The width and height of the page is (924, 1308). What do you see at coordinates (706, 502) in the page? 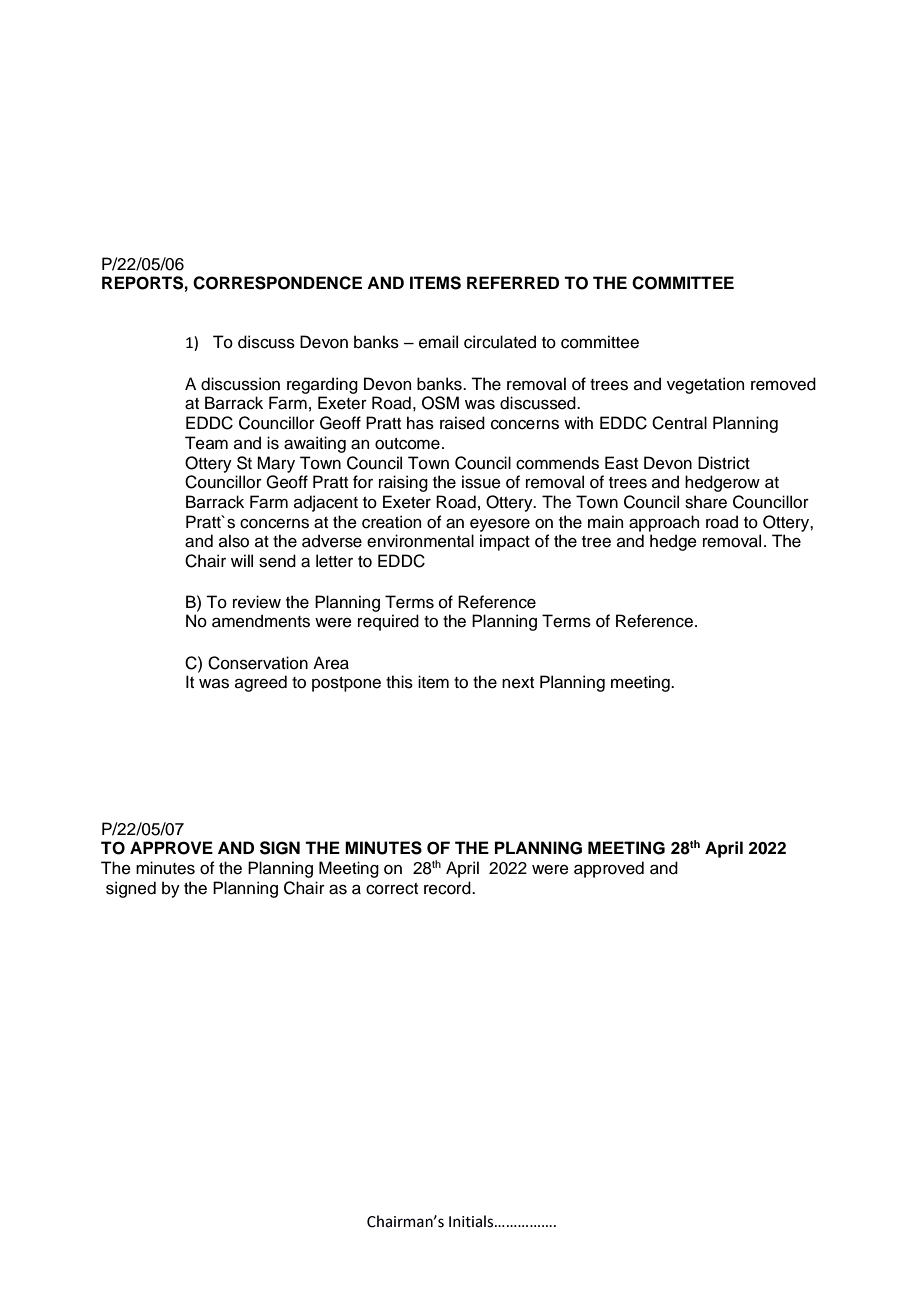
I see `share` at bounding box center [706, 502].
